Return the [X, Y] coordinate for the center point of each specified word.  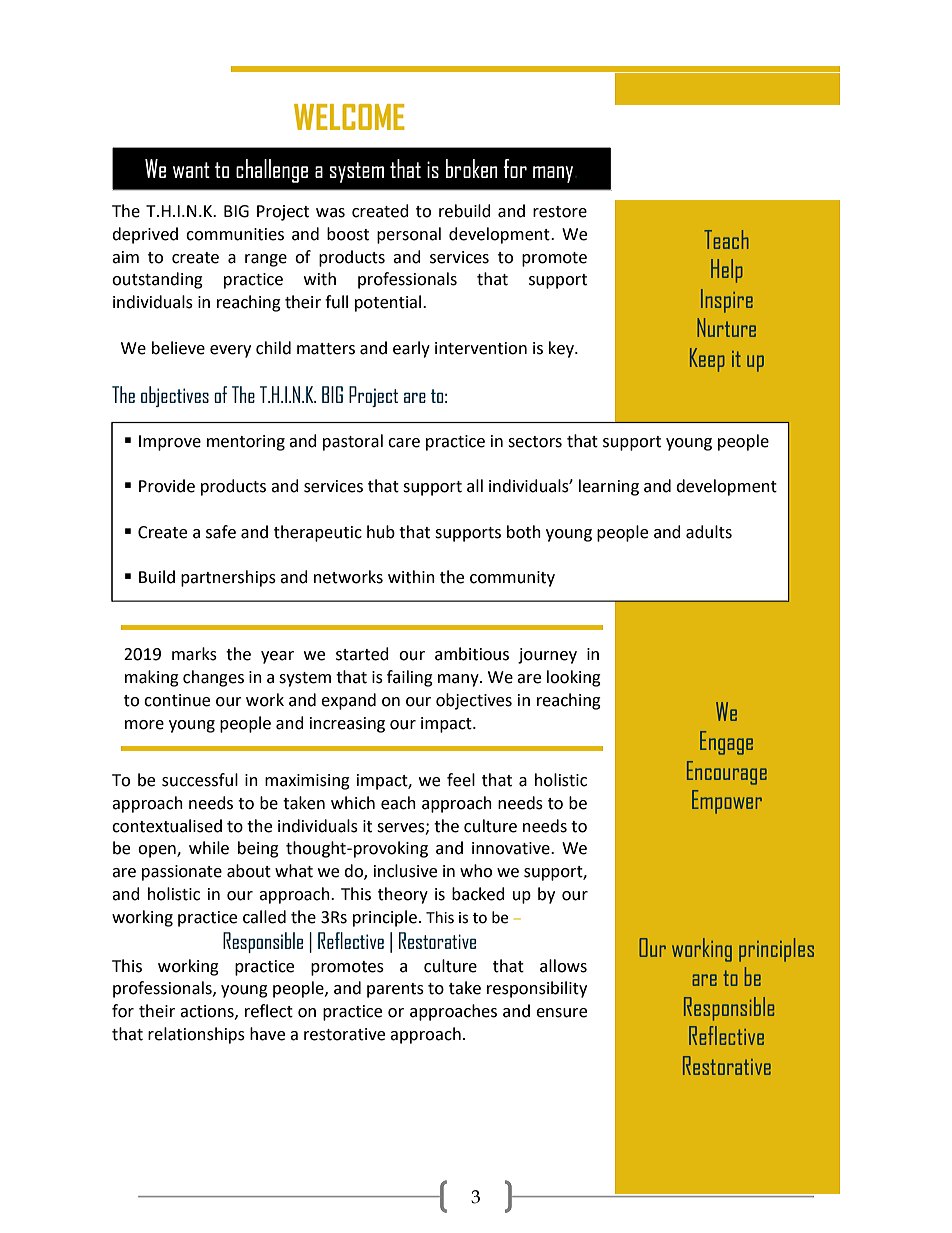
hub [381, 532]
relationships [196, 1035]
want [191, 170]
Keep [707, 360]
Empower [727, 802]
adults [709, 532]
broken [472, 168]
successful [200, 780]
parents [395, 990]
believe [178, 348]
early [411, 349]
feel [461, 780]
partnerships [228, 578]
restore [560, 212]
